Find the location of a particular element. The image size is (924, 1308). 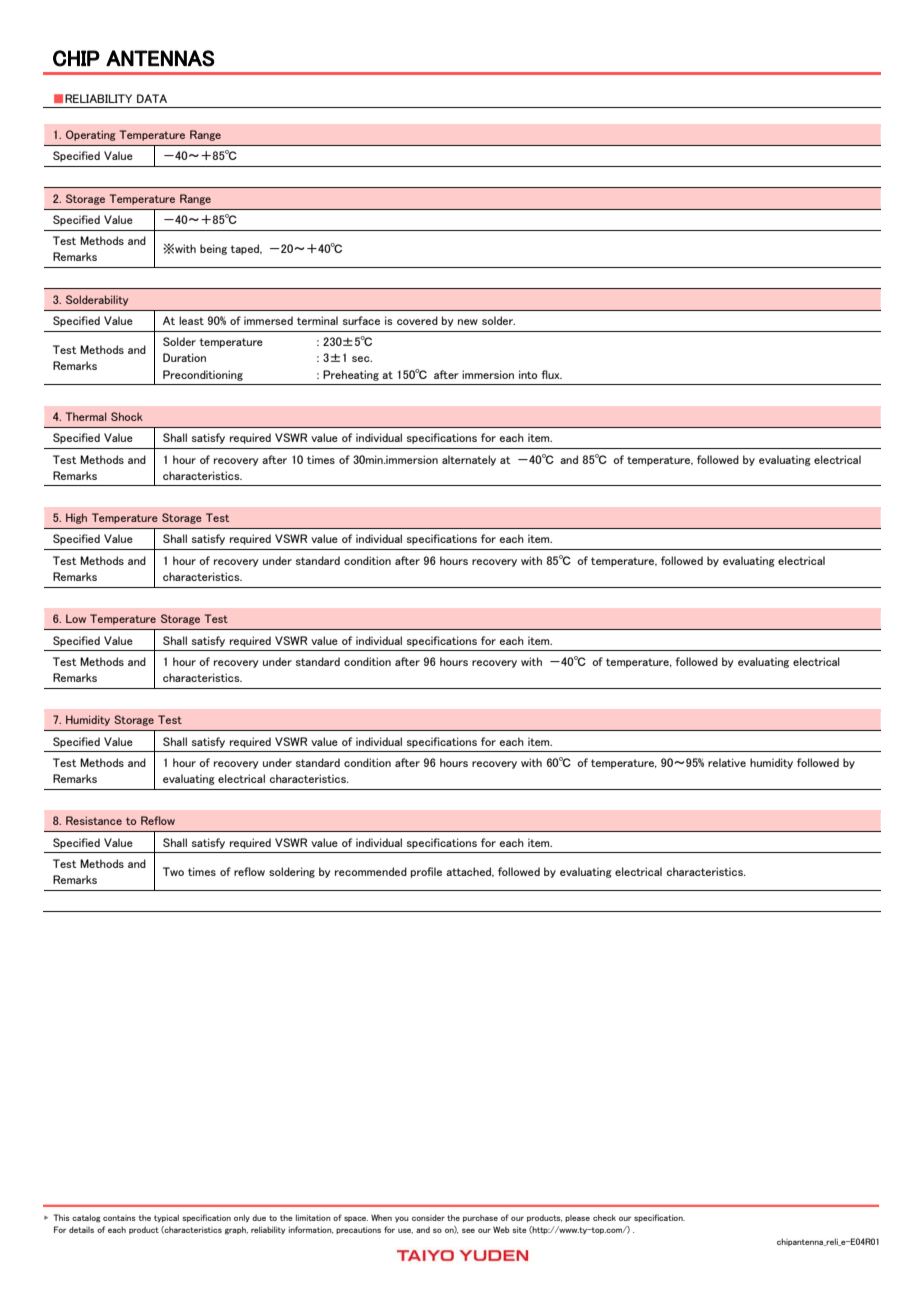

DATA is located at coordinates (152, 98).
